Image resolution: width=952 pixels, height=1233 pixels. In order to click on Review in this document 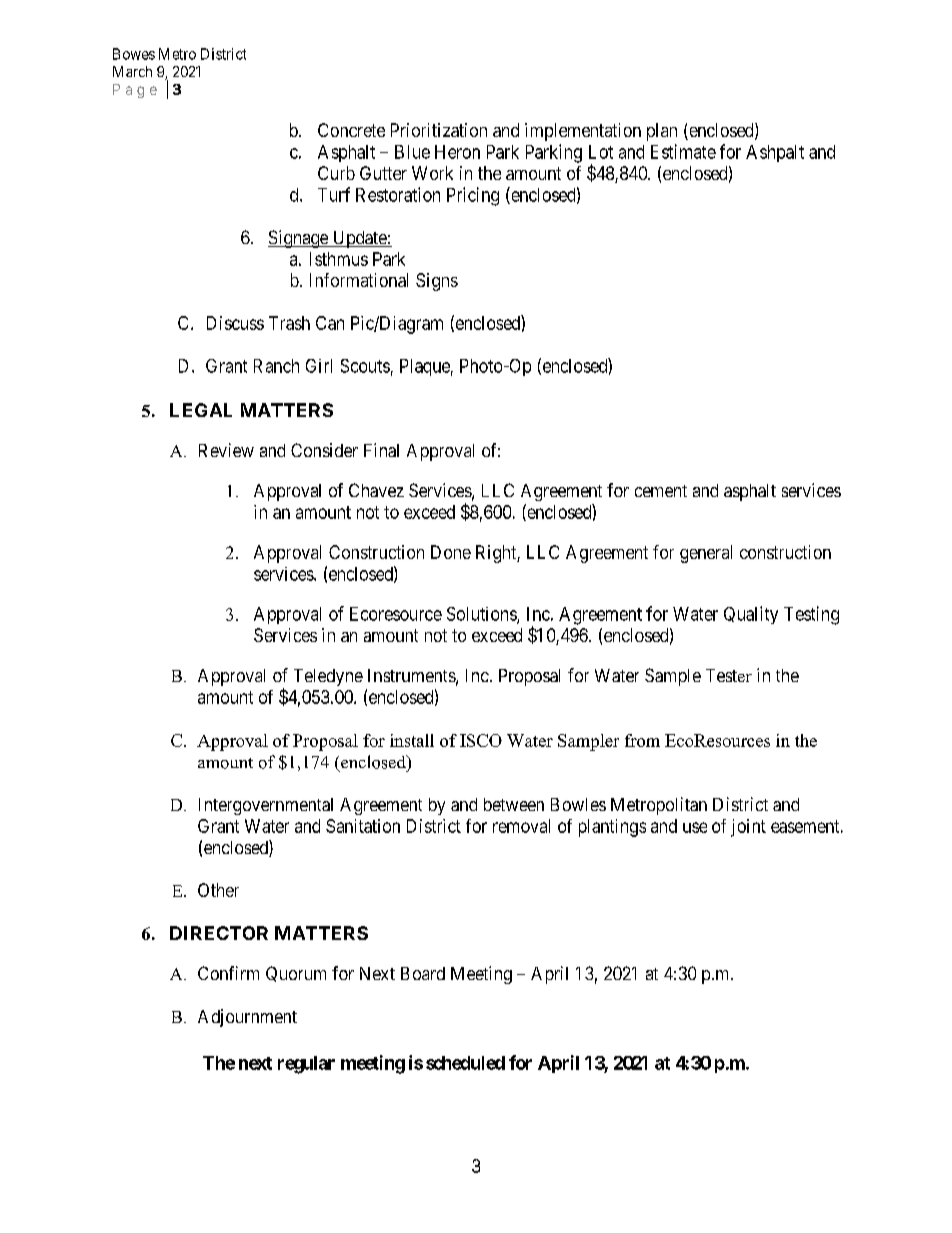, I will do `click(226, 450)`.
